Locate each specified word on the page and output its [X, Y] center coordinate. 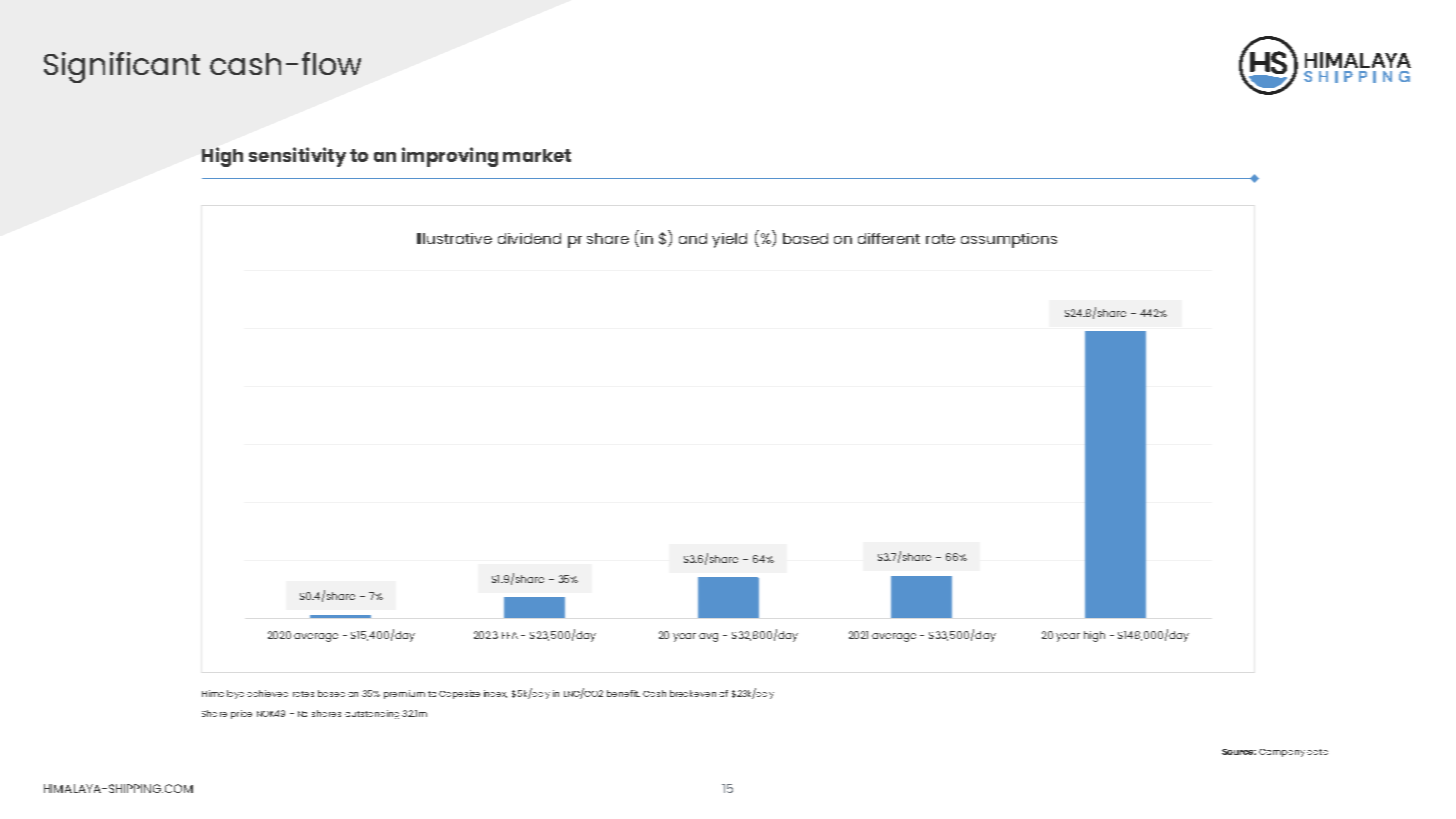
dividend [529, 238]
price [241, 714]
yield [729, 240]
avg [708, 637]
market [537, 155]
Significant [122, 67]
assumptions [1009, 240]
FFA [510, 635]
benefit [623, 693]
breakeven [693, 693]
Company [1282, 753]
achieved [267, 693]
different [889, 238]
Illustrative [454, 238]
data [1317, 752]
